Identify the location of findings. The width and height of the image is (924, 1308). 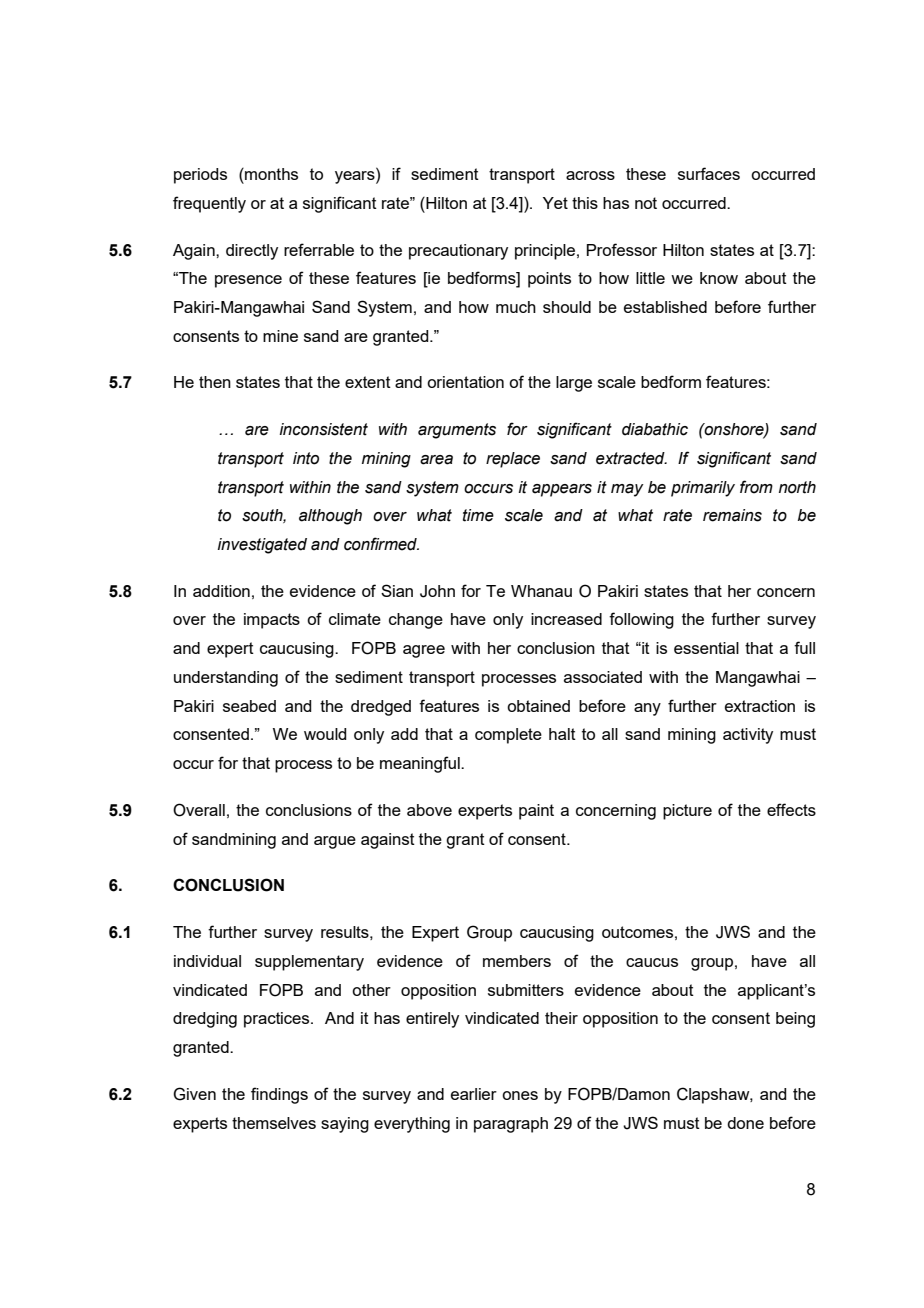
(279, 1095).
